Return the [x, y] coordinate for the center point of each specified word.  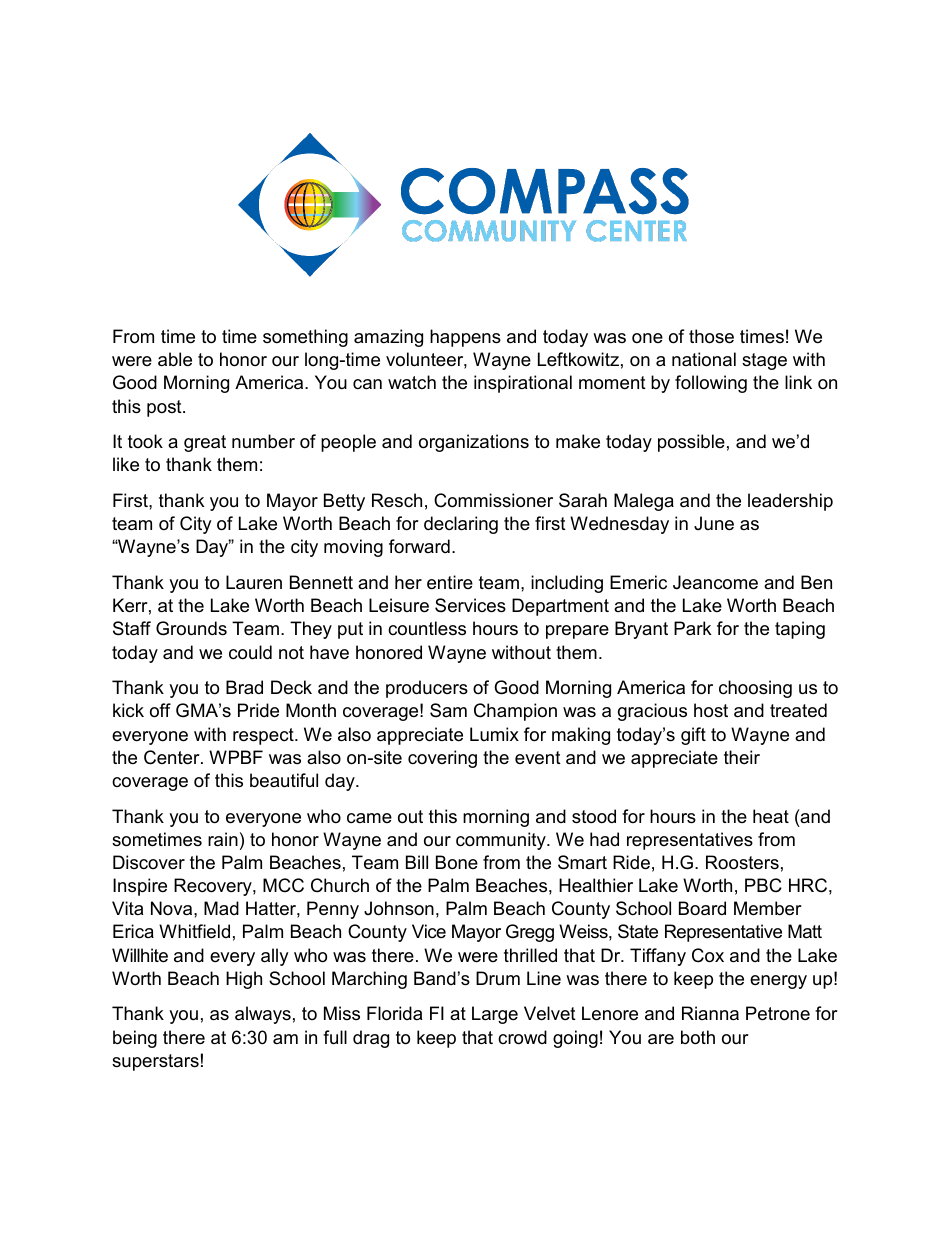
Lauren [254, 582]
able [175, 359]
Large [495, 1015]
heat [771, 816]
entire [450, 582]
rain [223, 839]
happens [465, 338]
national [704, 359]
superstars [155, 1062]
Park [692, 628]
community [502, 841]
